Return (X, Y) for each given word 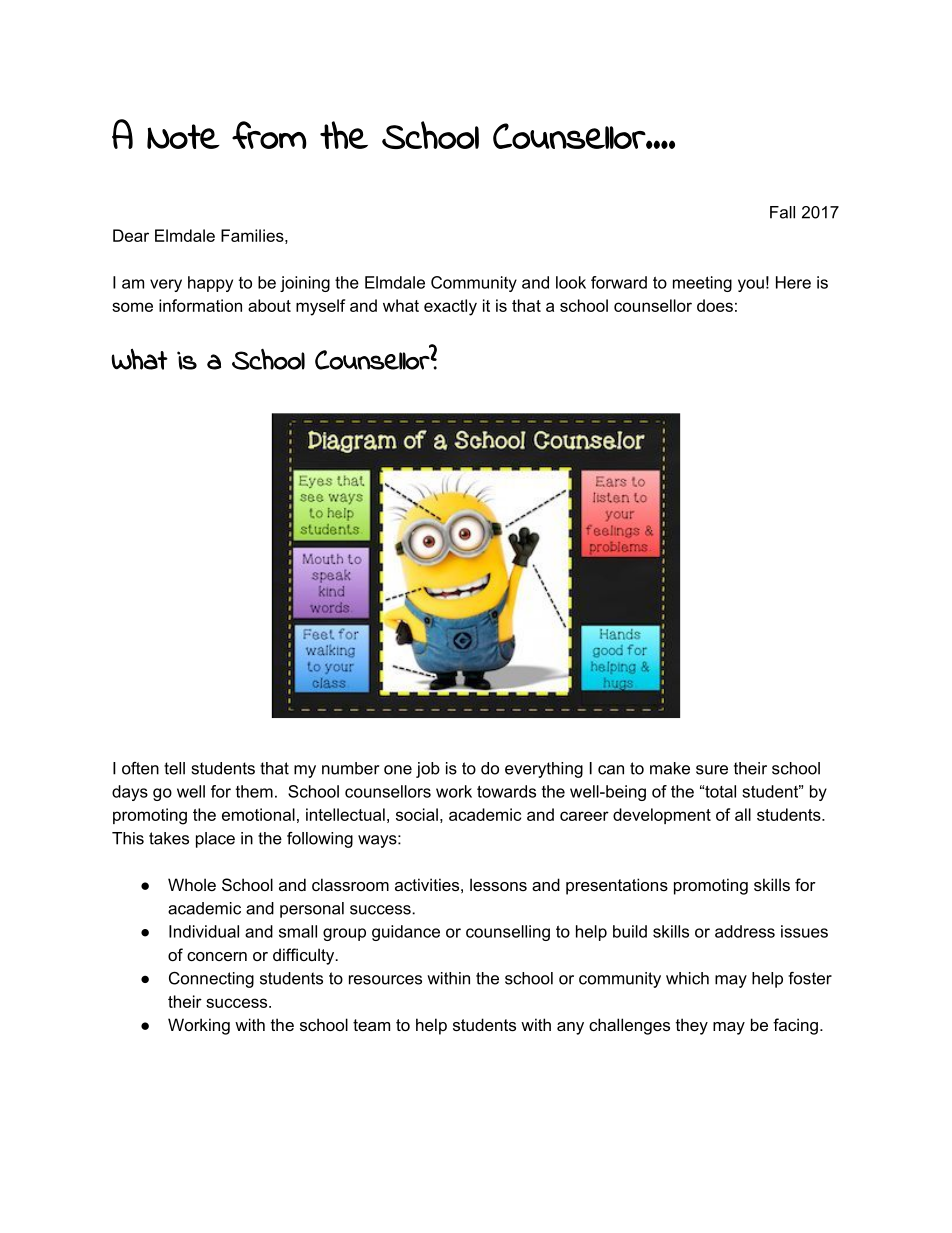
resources (385, 980)
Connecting (211, 980)
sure (712, 770)
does (715, 305)
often (140, 768)
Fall (782, 212)
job (428, 770)
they (692, 1026)
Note (183, 136)
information (200, 305)
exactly (450, 307)
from (269, 135)
